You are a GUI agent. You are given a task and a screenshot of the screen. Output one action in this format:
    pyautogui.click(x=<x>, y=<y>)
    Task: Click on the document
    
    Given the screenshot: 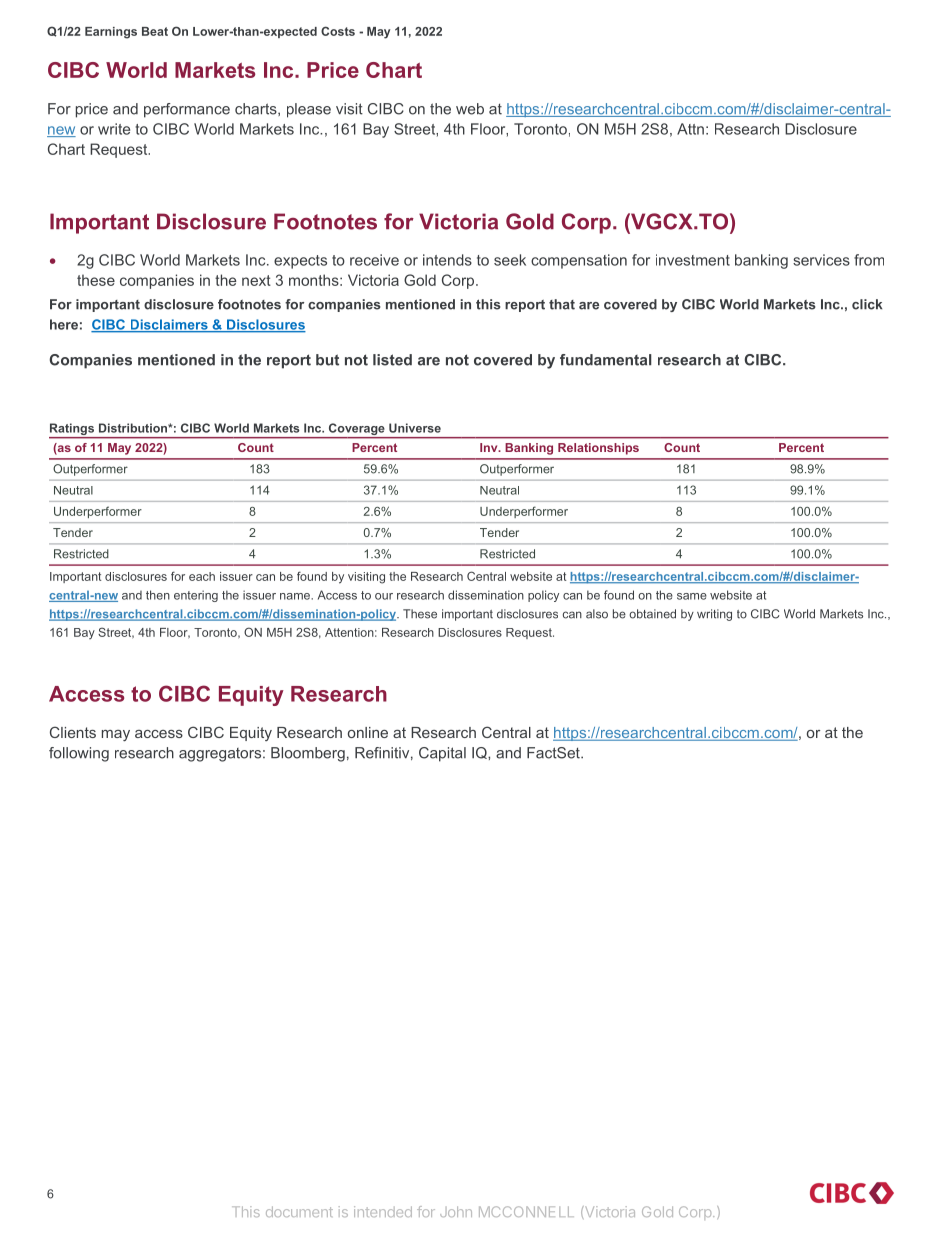 What is the action you would take?
    pyautogui.click(x=299, y=1211)
